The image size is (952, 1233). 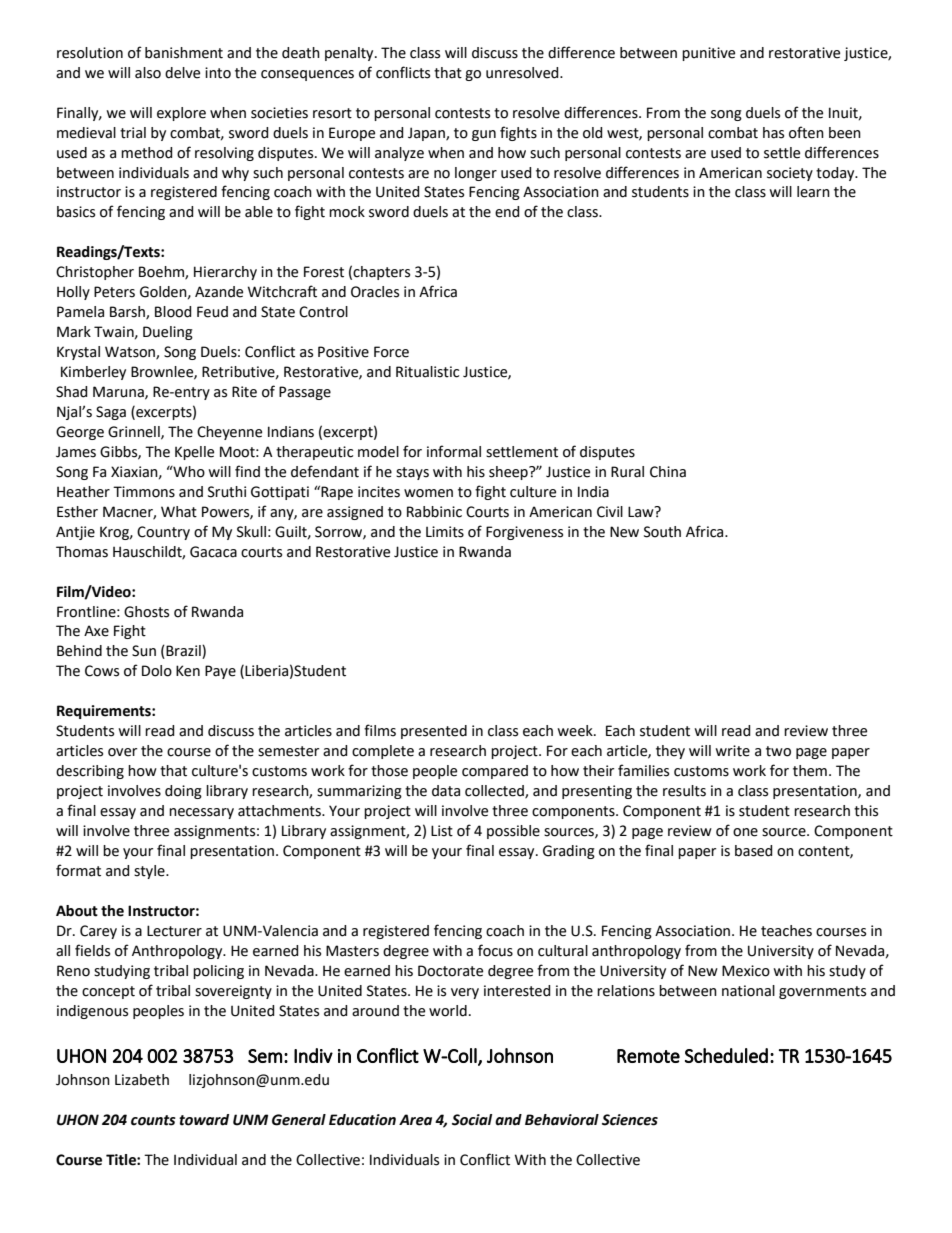 I want to click on Force, so click(x=391, y=352).
